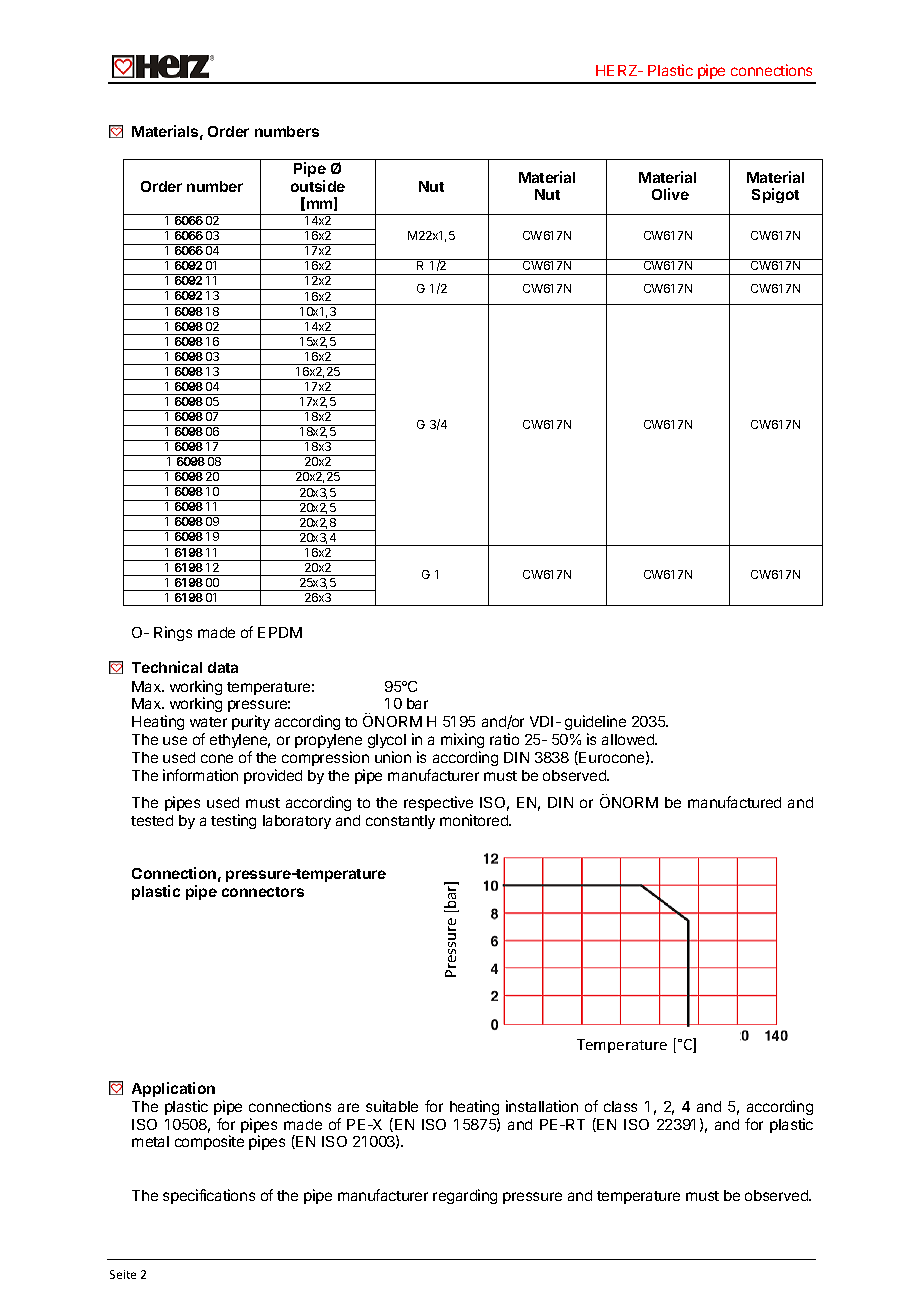  I want to click on class, so click(620, 1106).
